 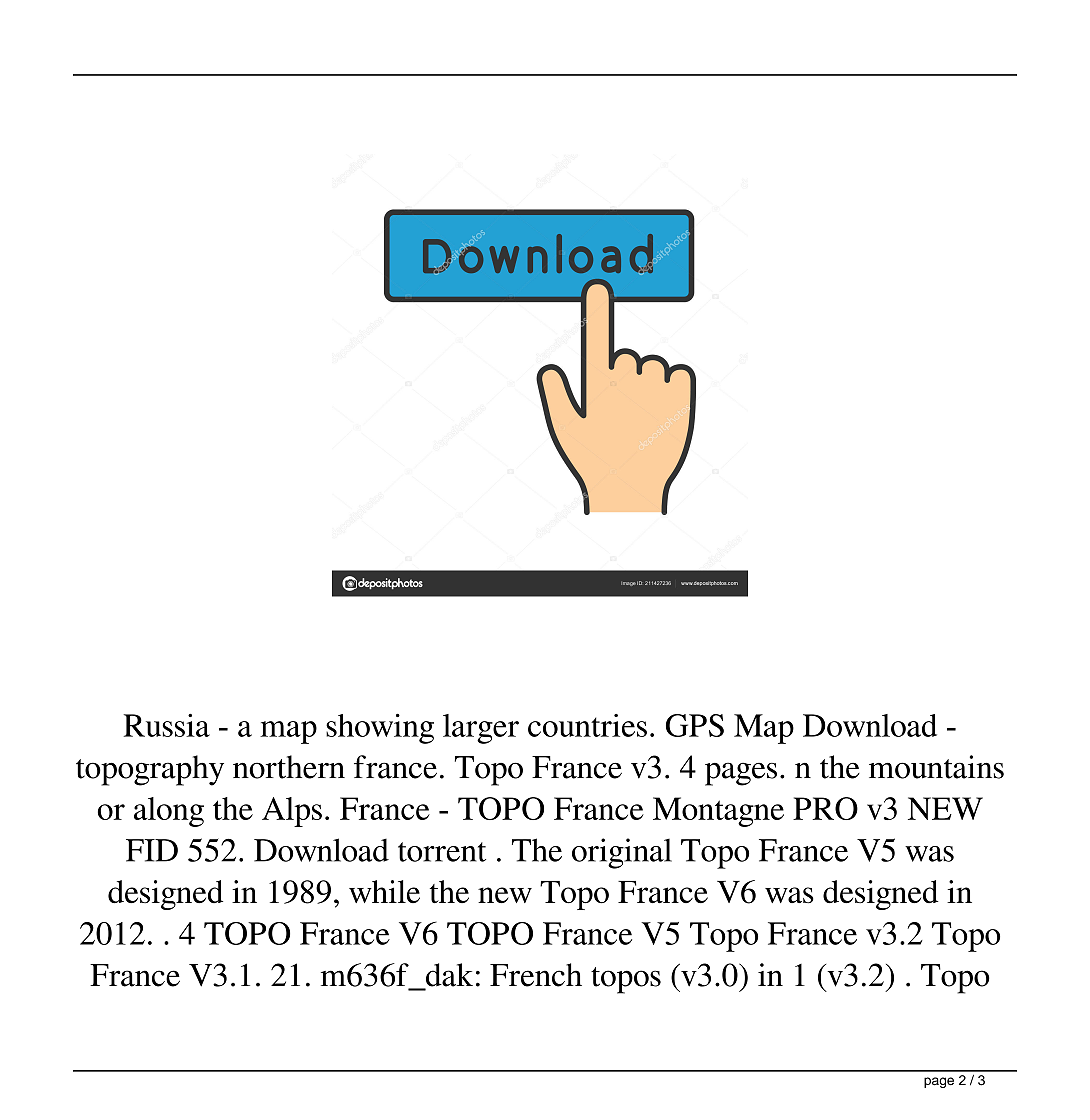 What do you see at coordinates (292, 812) in the screenshot?
I see `Alps` at bounding box center [292, 812].
